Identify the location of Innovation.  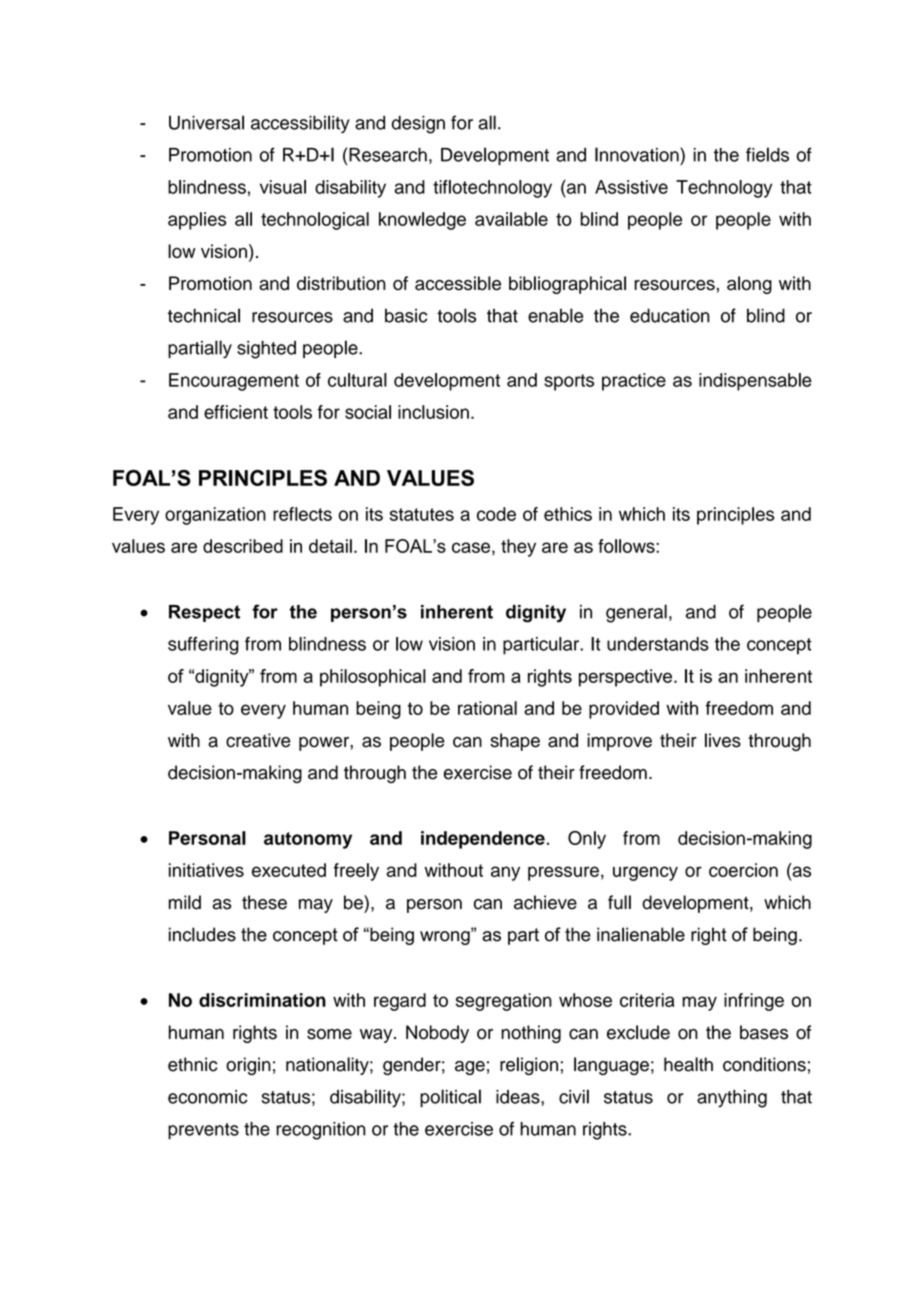
(638, 154).
